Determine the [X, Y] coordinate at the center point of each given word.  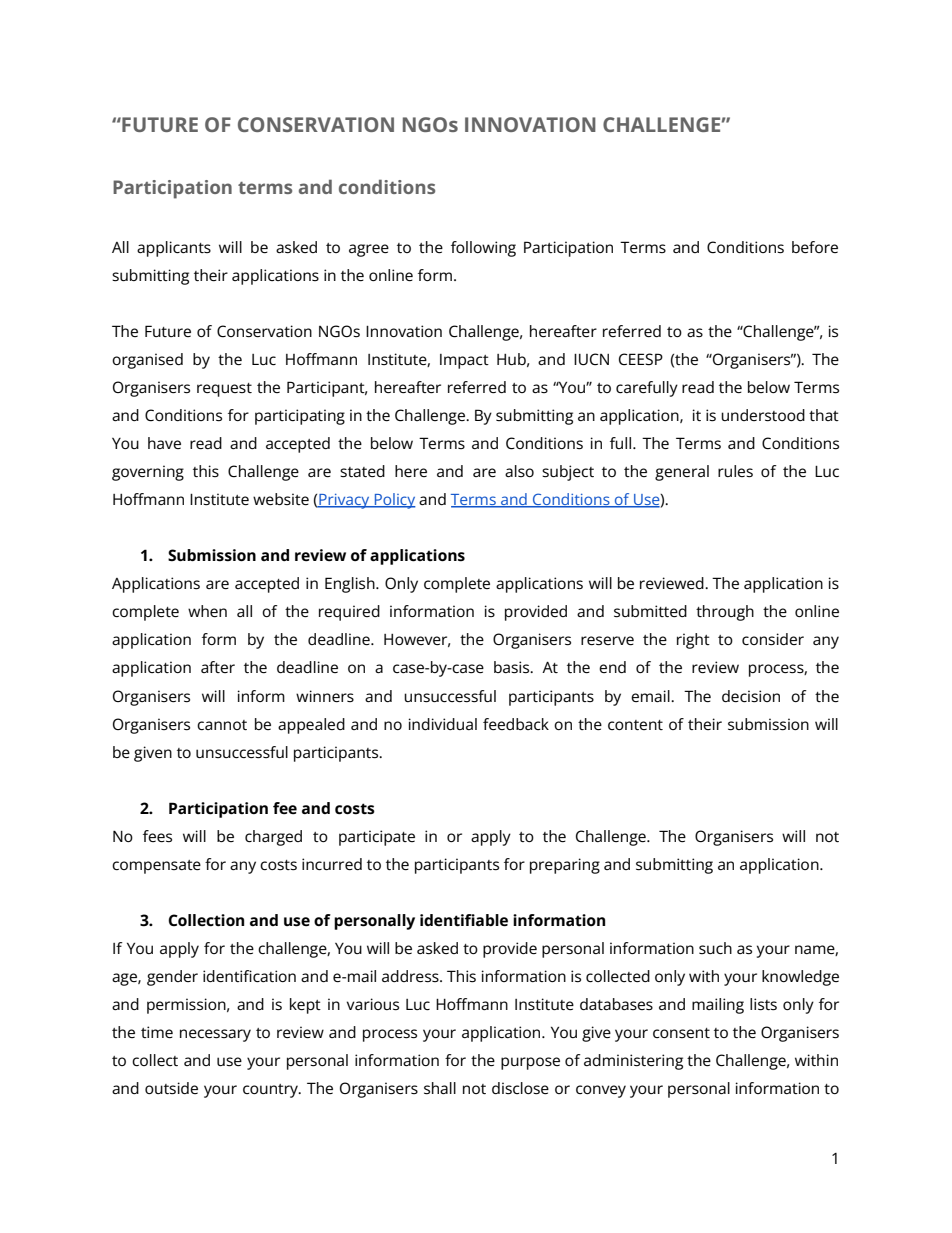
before [815, 247]
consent [681, 1033]
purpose [530, 1063]
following [483, 249]
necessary [215, 1035]
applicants [174, 249]
